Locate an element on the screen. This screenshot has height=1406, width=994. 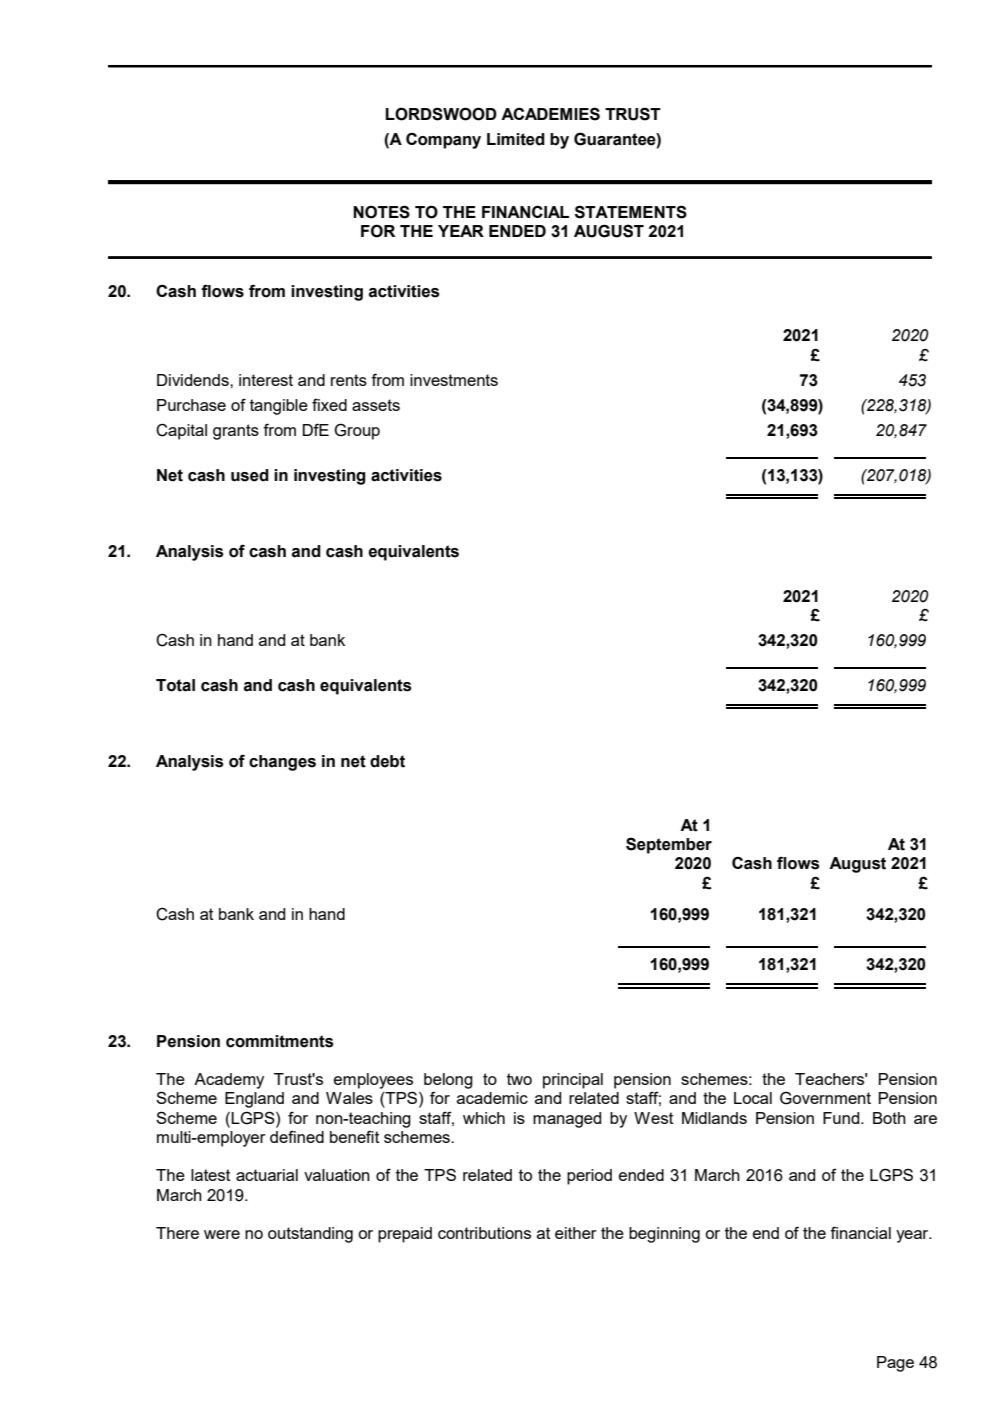
debt is located at coordinates (387, 761).
